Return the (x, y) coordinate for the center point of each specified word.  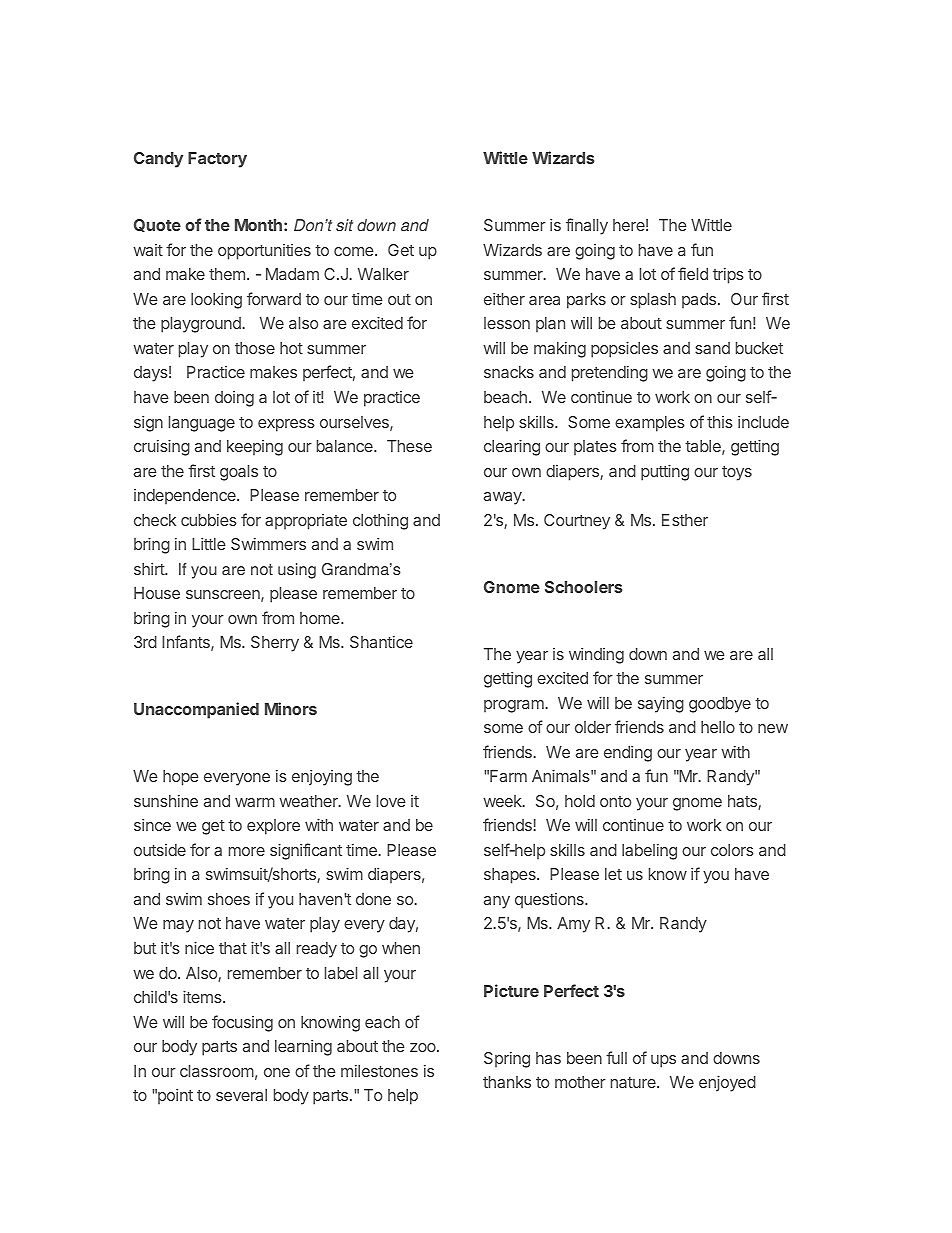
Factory (217, 160)
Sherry (275, 644)
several (241, 1095)
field (693, 273)
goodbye (720, 705)
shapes (511, 876)
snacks (509, 372)
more (247, 851)
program (514, 706)
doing (234, 399)
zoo (424, 1047)
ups (663, 1061)
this (720, 422)
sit (344, 225)
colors (732, 850)
